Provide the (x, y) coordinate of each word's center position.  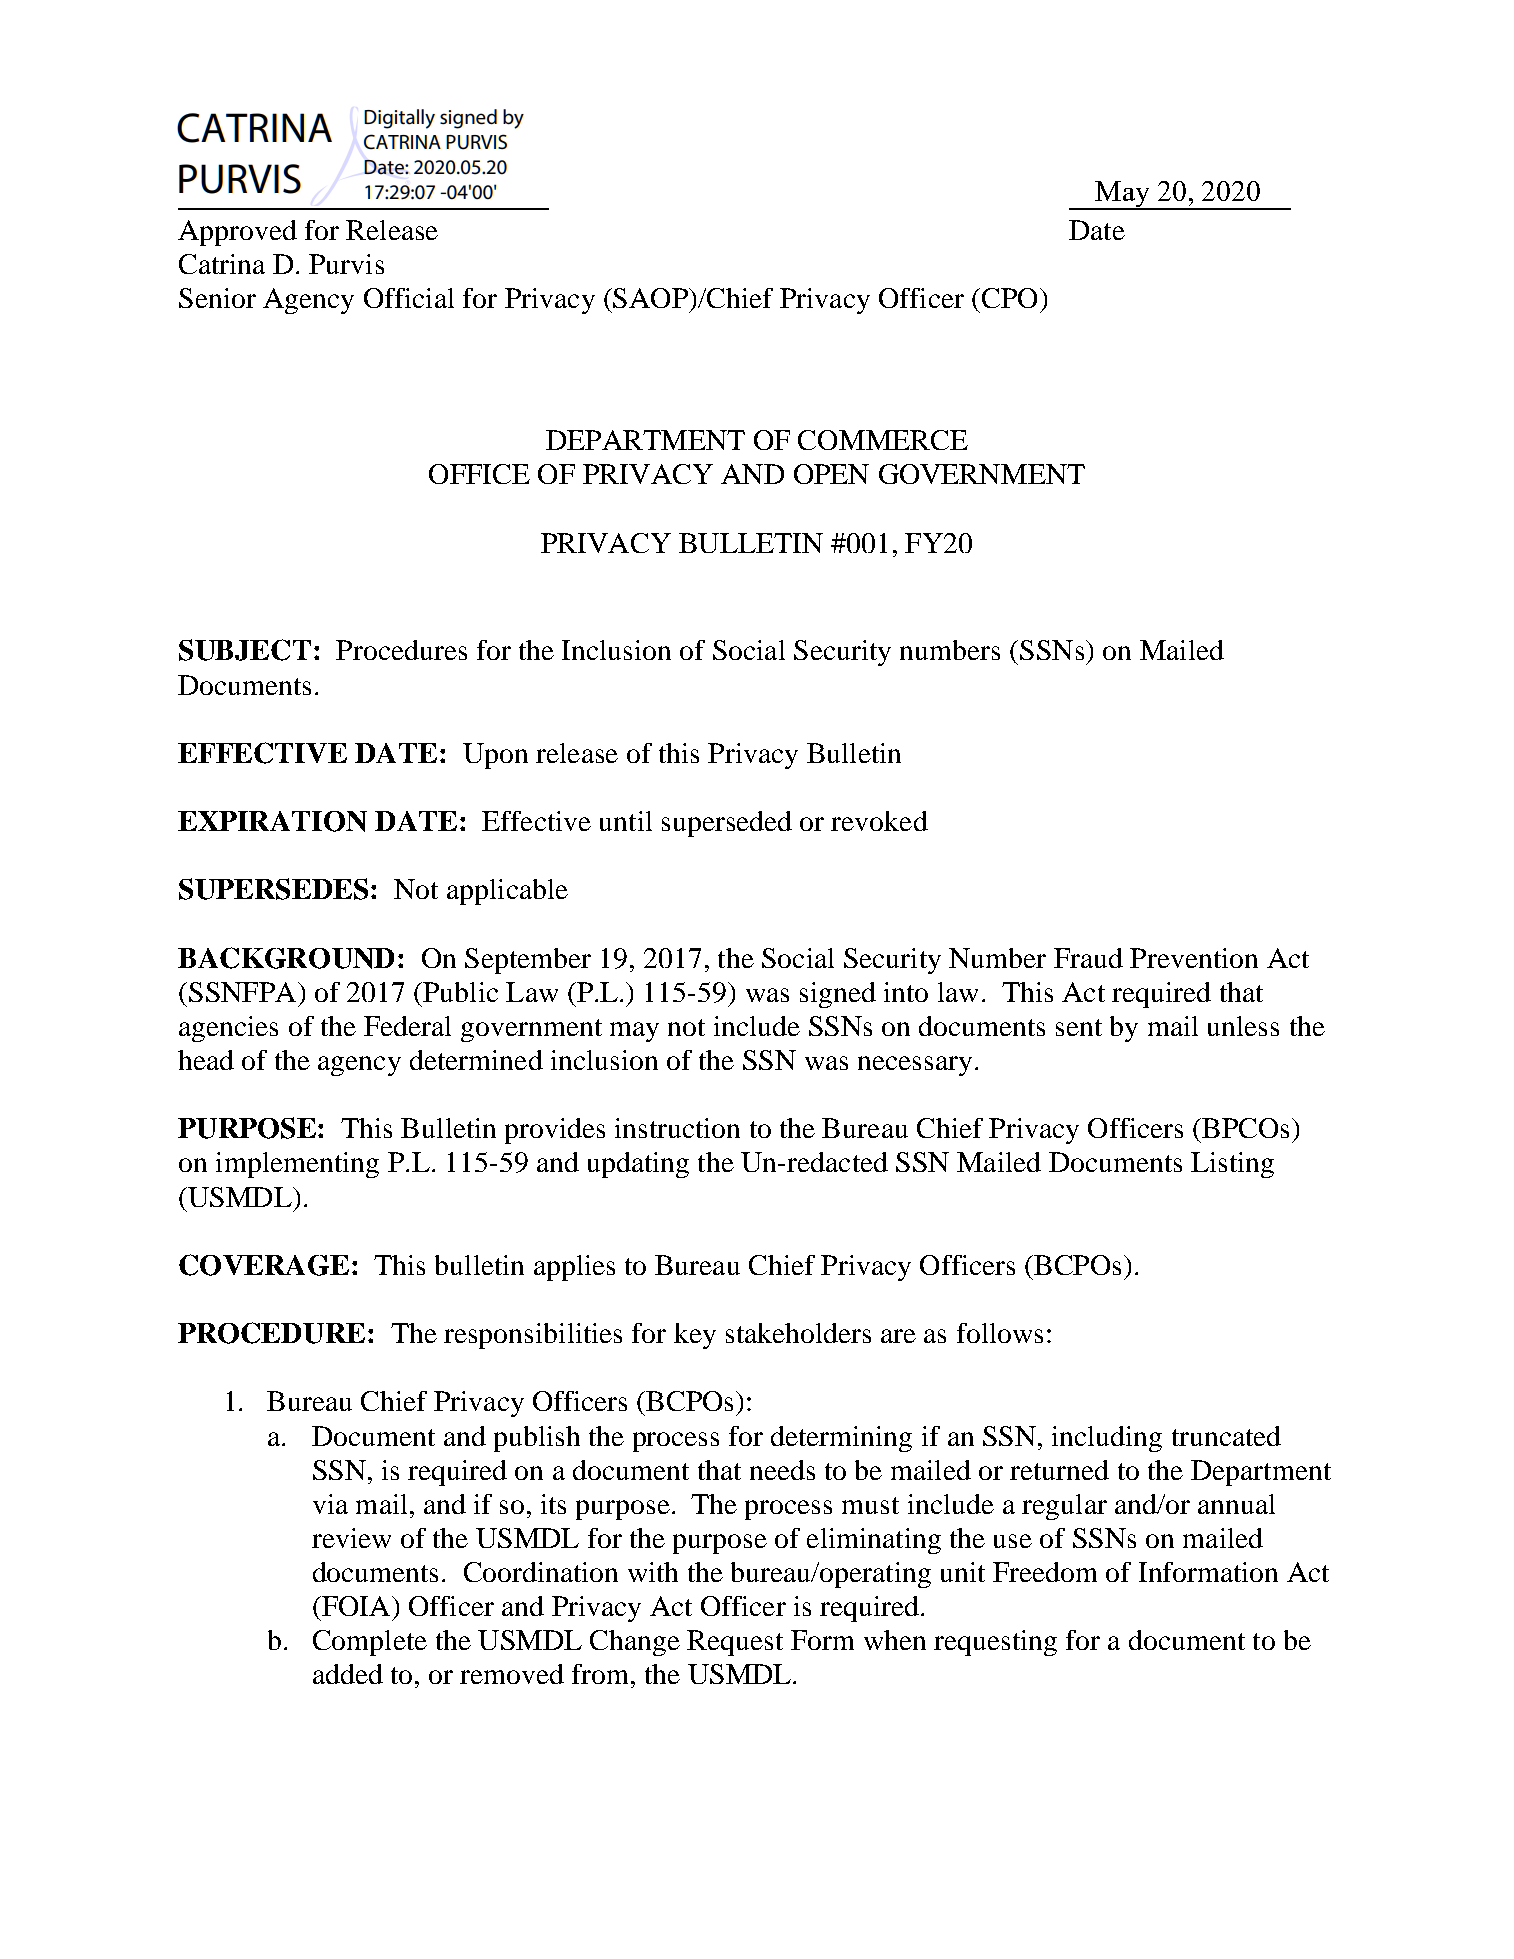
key (695, 1336)
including (1107, 1439)
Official (409, 298)
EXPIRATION (272, 821)
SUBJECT (245, 650)
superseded (727, 824)
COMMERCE (883, 440)
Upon (495, 756)
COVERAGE (264, 1265)
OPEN (831, 474)
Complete (370, 1643)
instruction (677, 1128)
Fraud (1088, 958)
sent (1079, 1027)
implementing (297, 1165)
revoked (879, 821)
